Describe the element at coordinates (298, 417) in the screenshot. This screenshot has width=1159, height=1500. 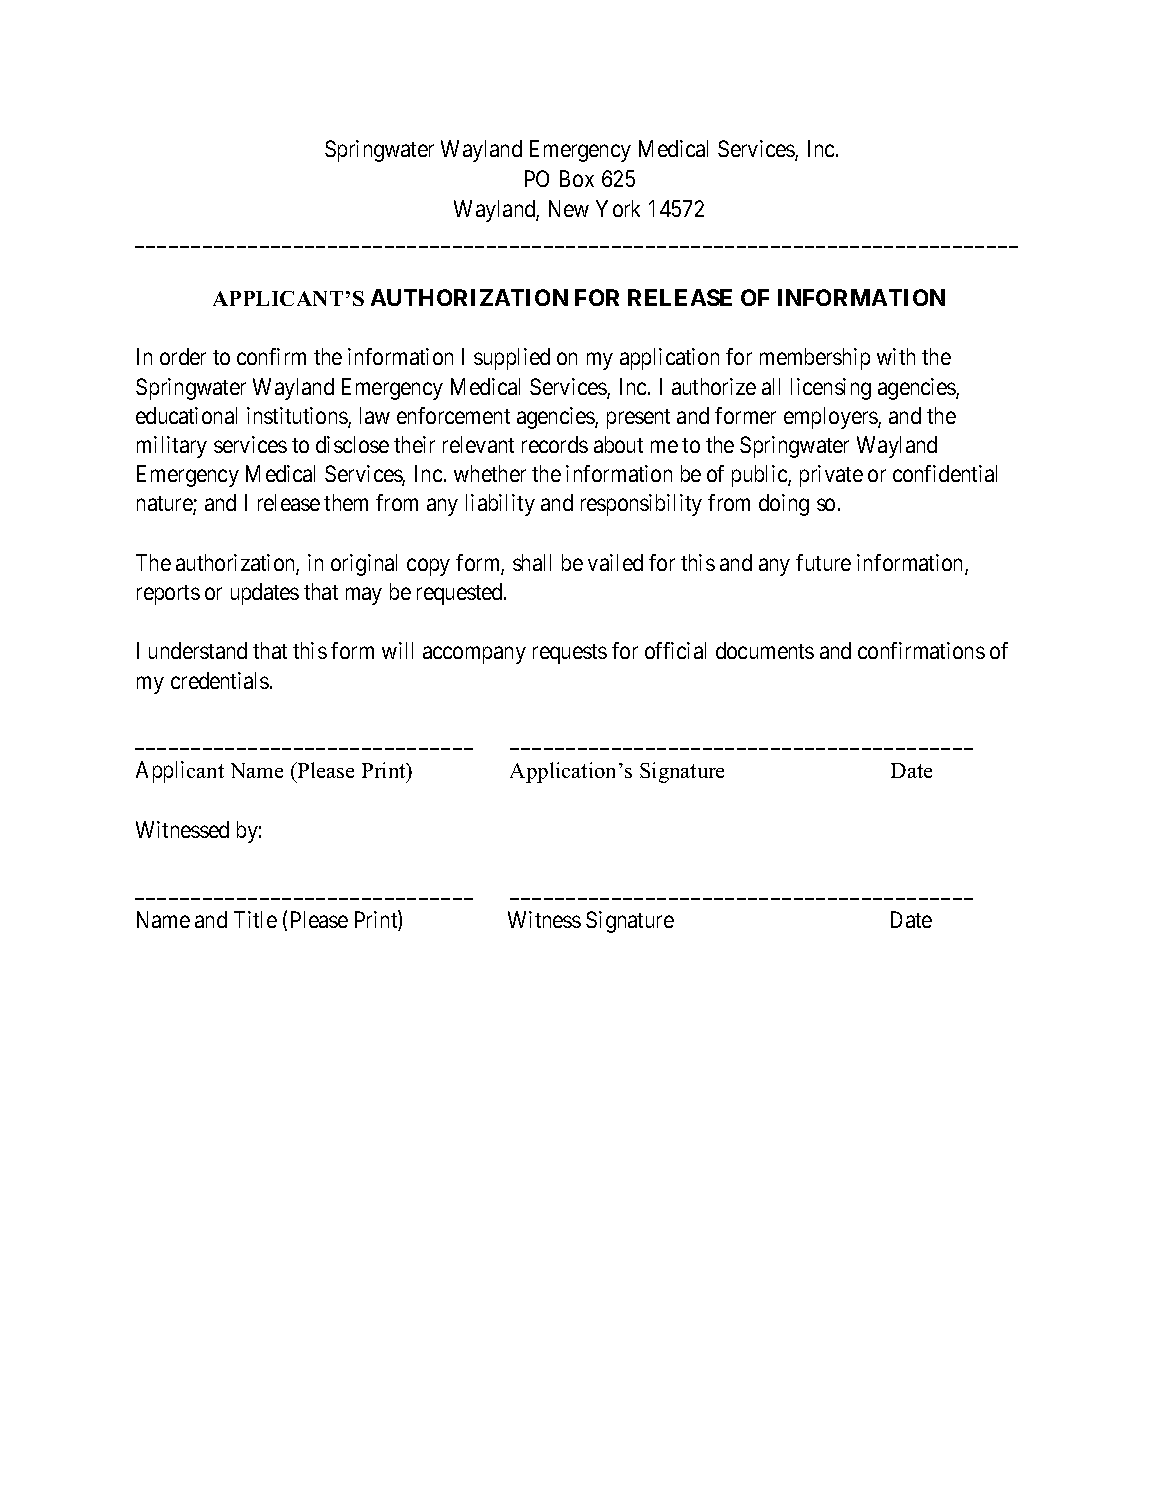
I see `institutions` at that location.
